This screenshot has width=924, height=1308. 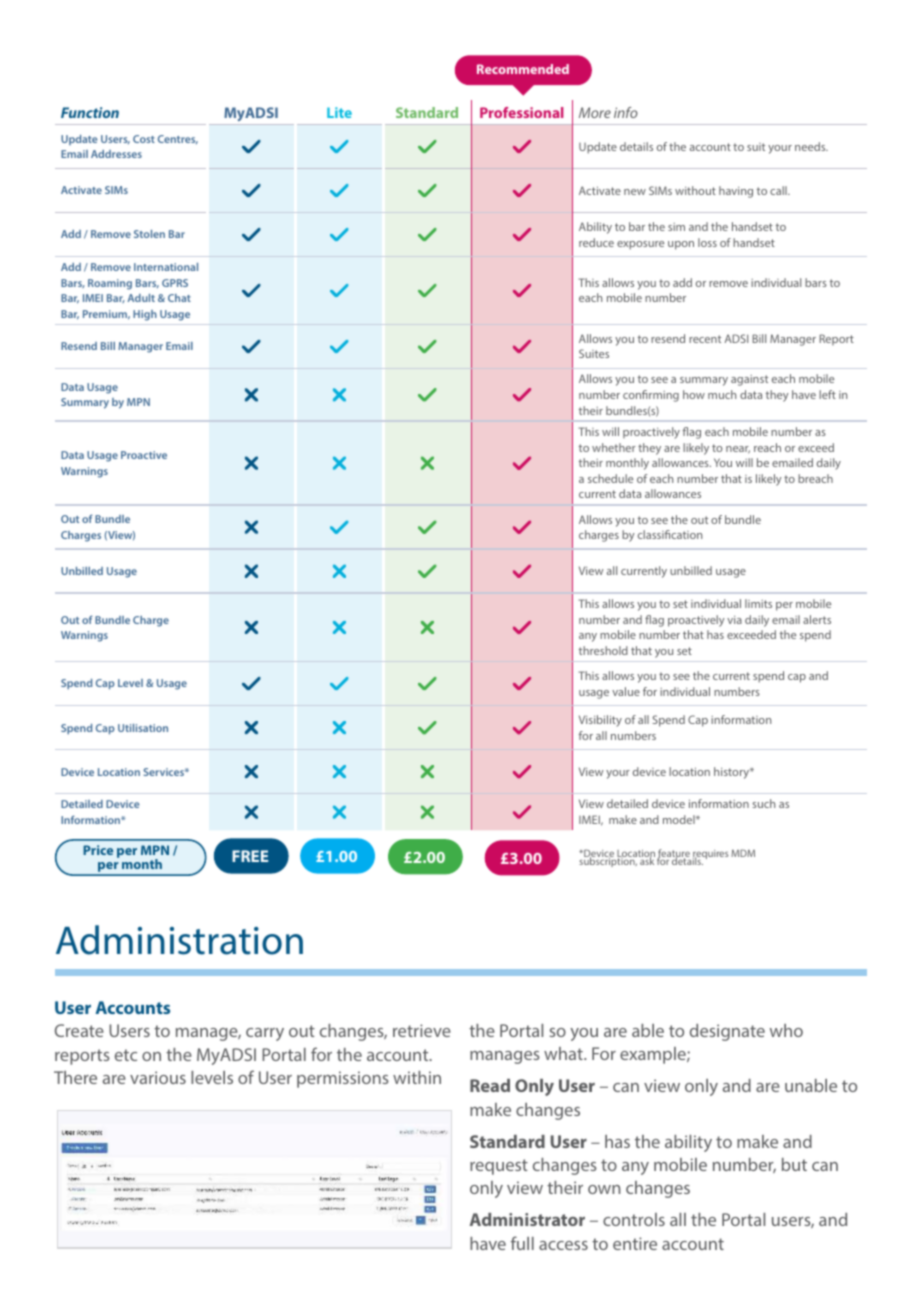 What do you see at coordinates (811, 146) in the screenshot?
I see `needs` at bounding box center [811, 146].
